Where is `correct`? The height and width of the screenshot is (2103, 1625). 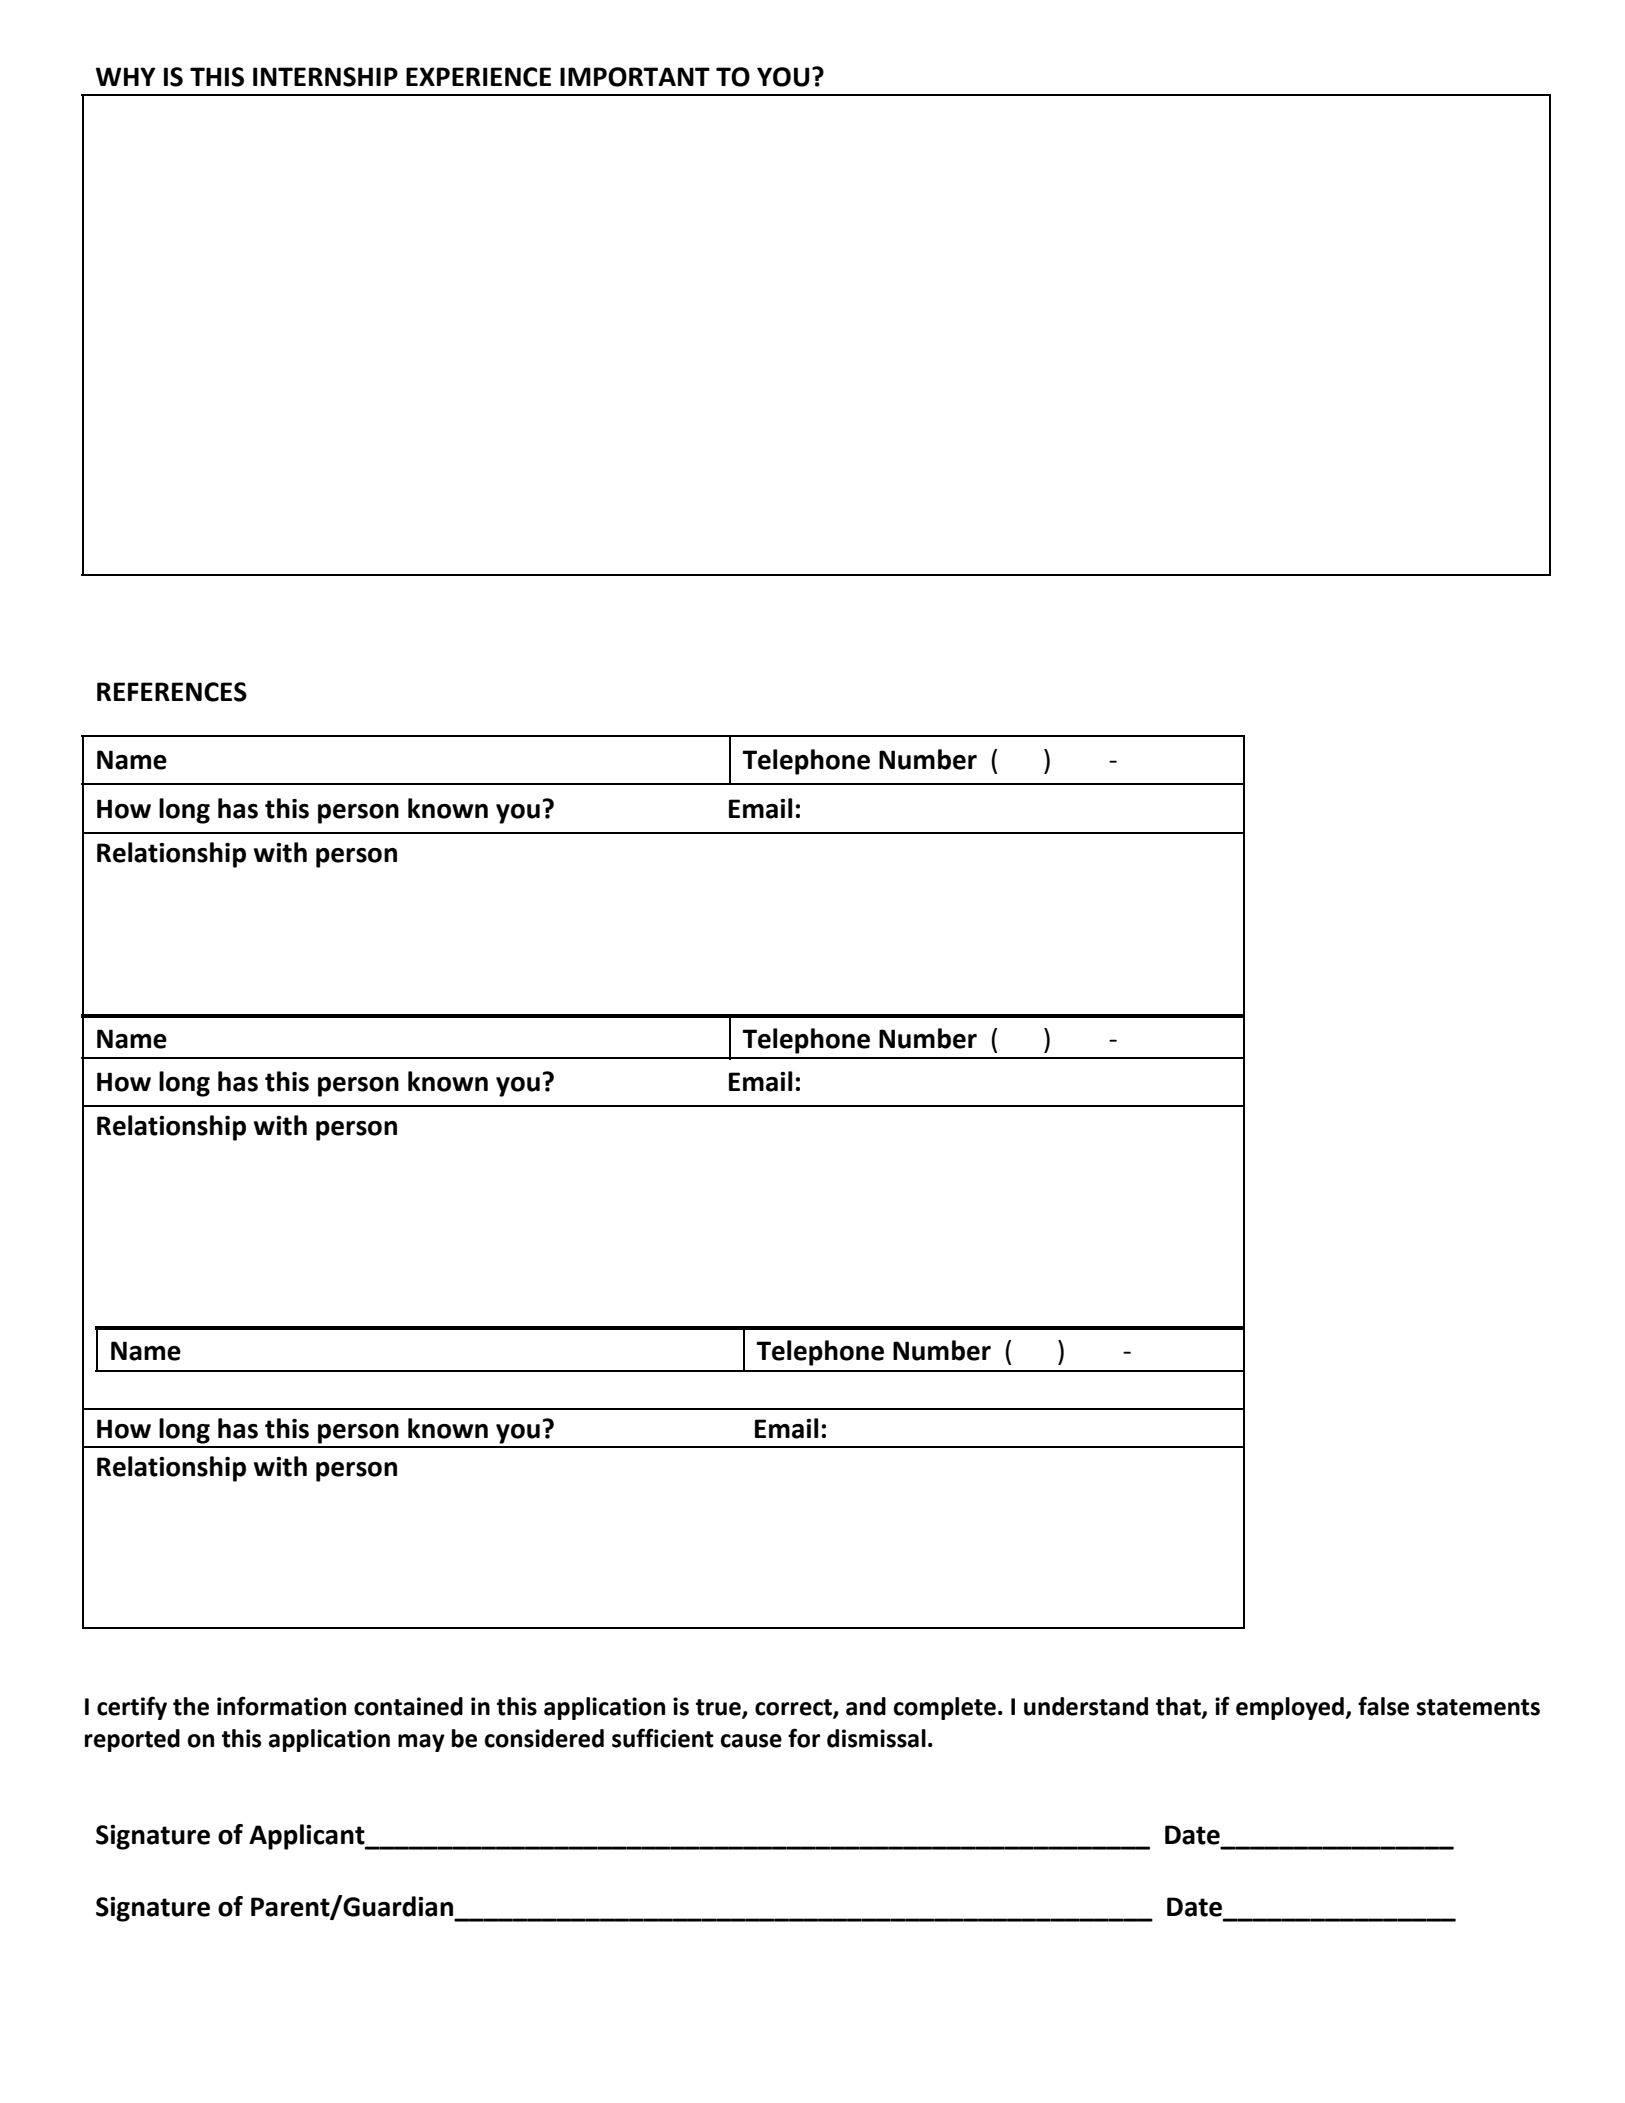 correct is located at coordinates (794, 1708).
